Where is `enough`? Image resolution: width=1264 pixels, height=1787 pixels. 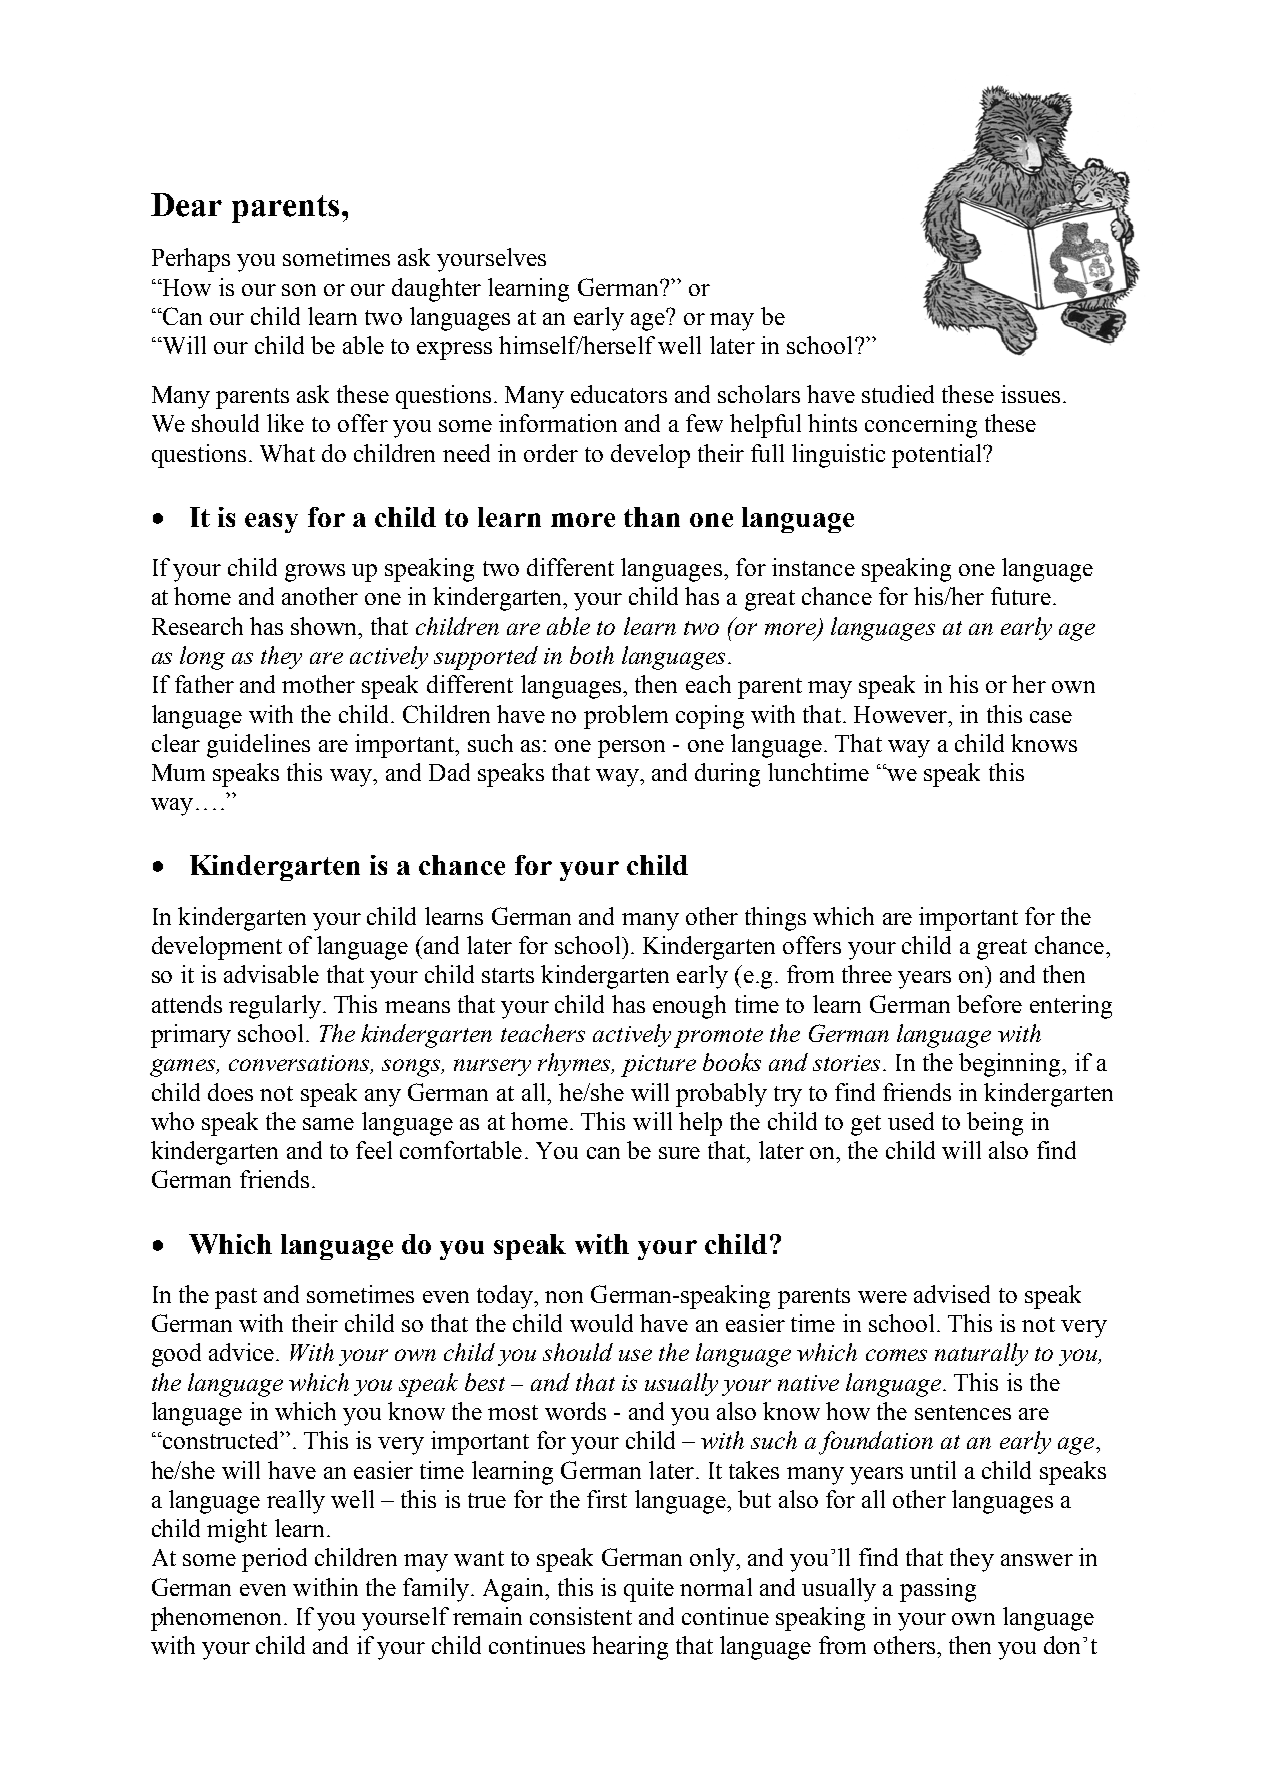 enough is located at coordinates (689, 1007).
